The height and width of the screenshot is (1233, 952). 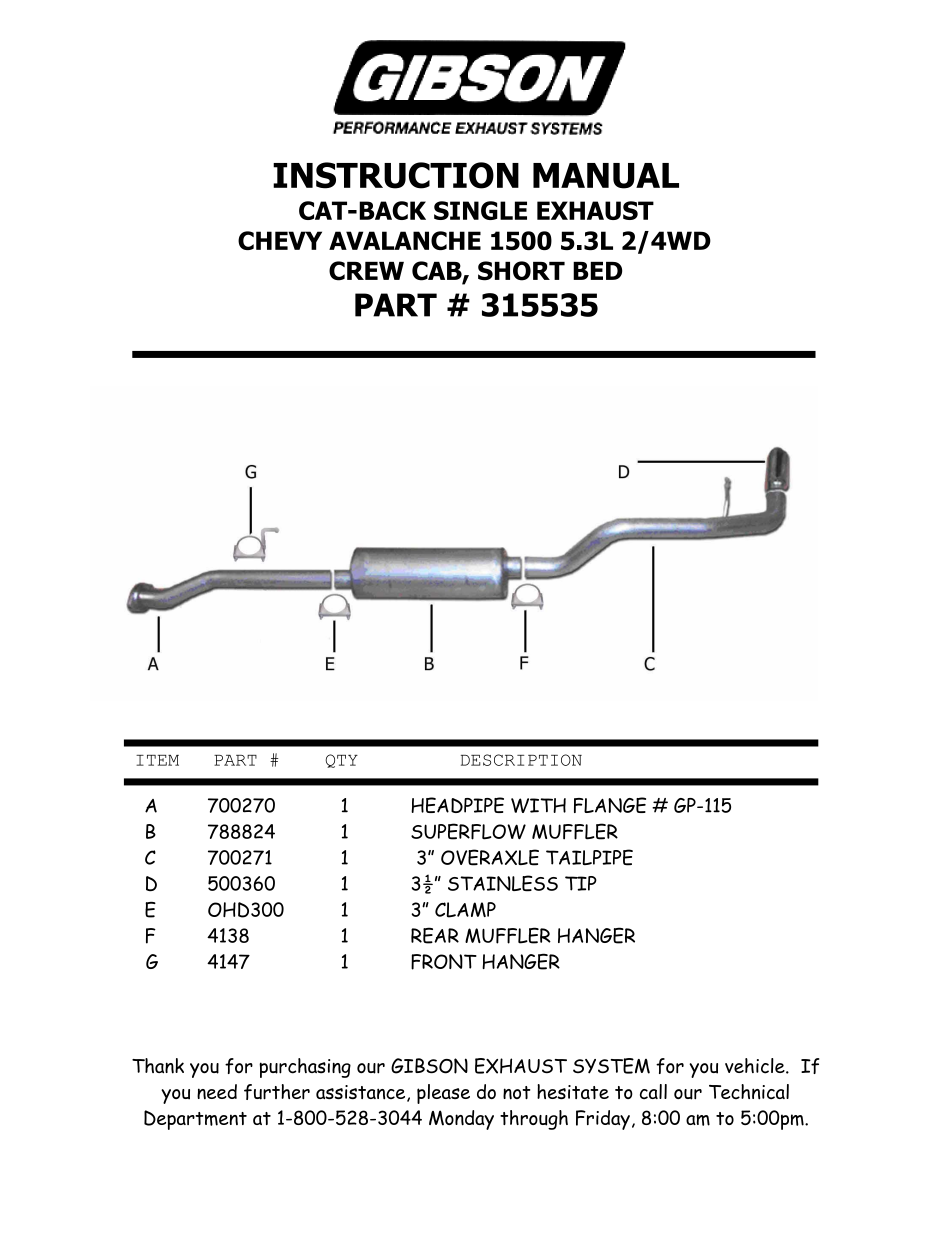 I want to click on CREW, so click(x=366, y=271).
